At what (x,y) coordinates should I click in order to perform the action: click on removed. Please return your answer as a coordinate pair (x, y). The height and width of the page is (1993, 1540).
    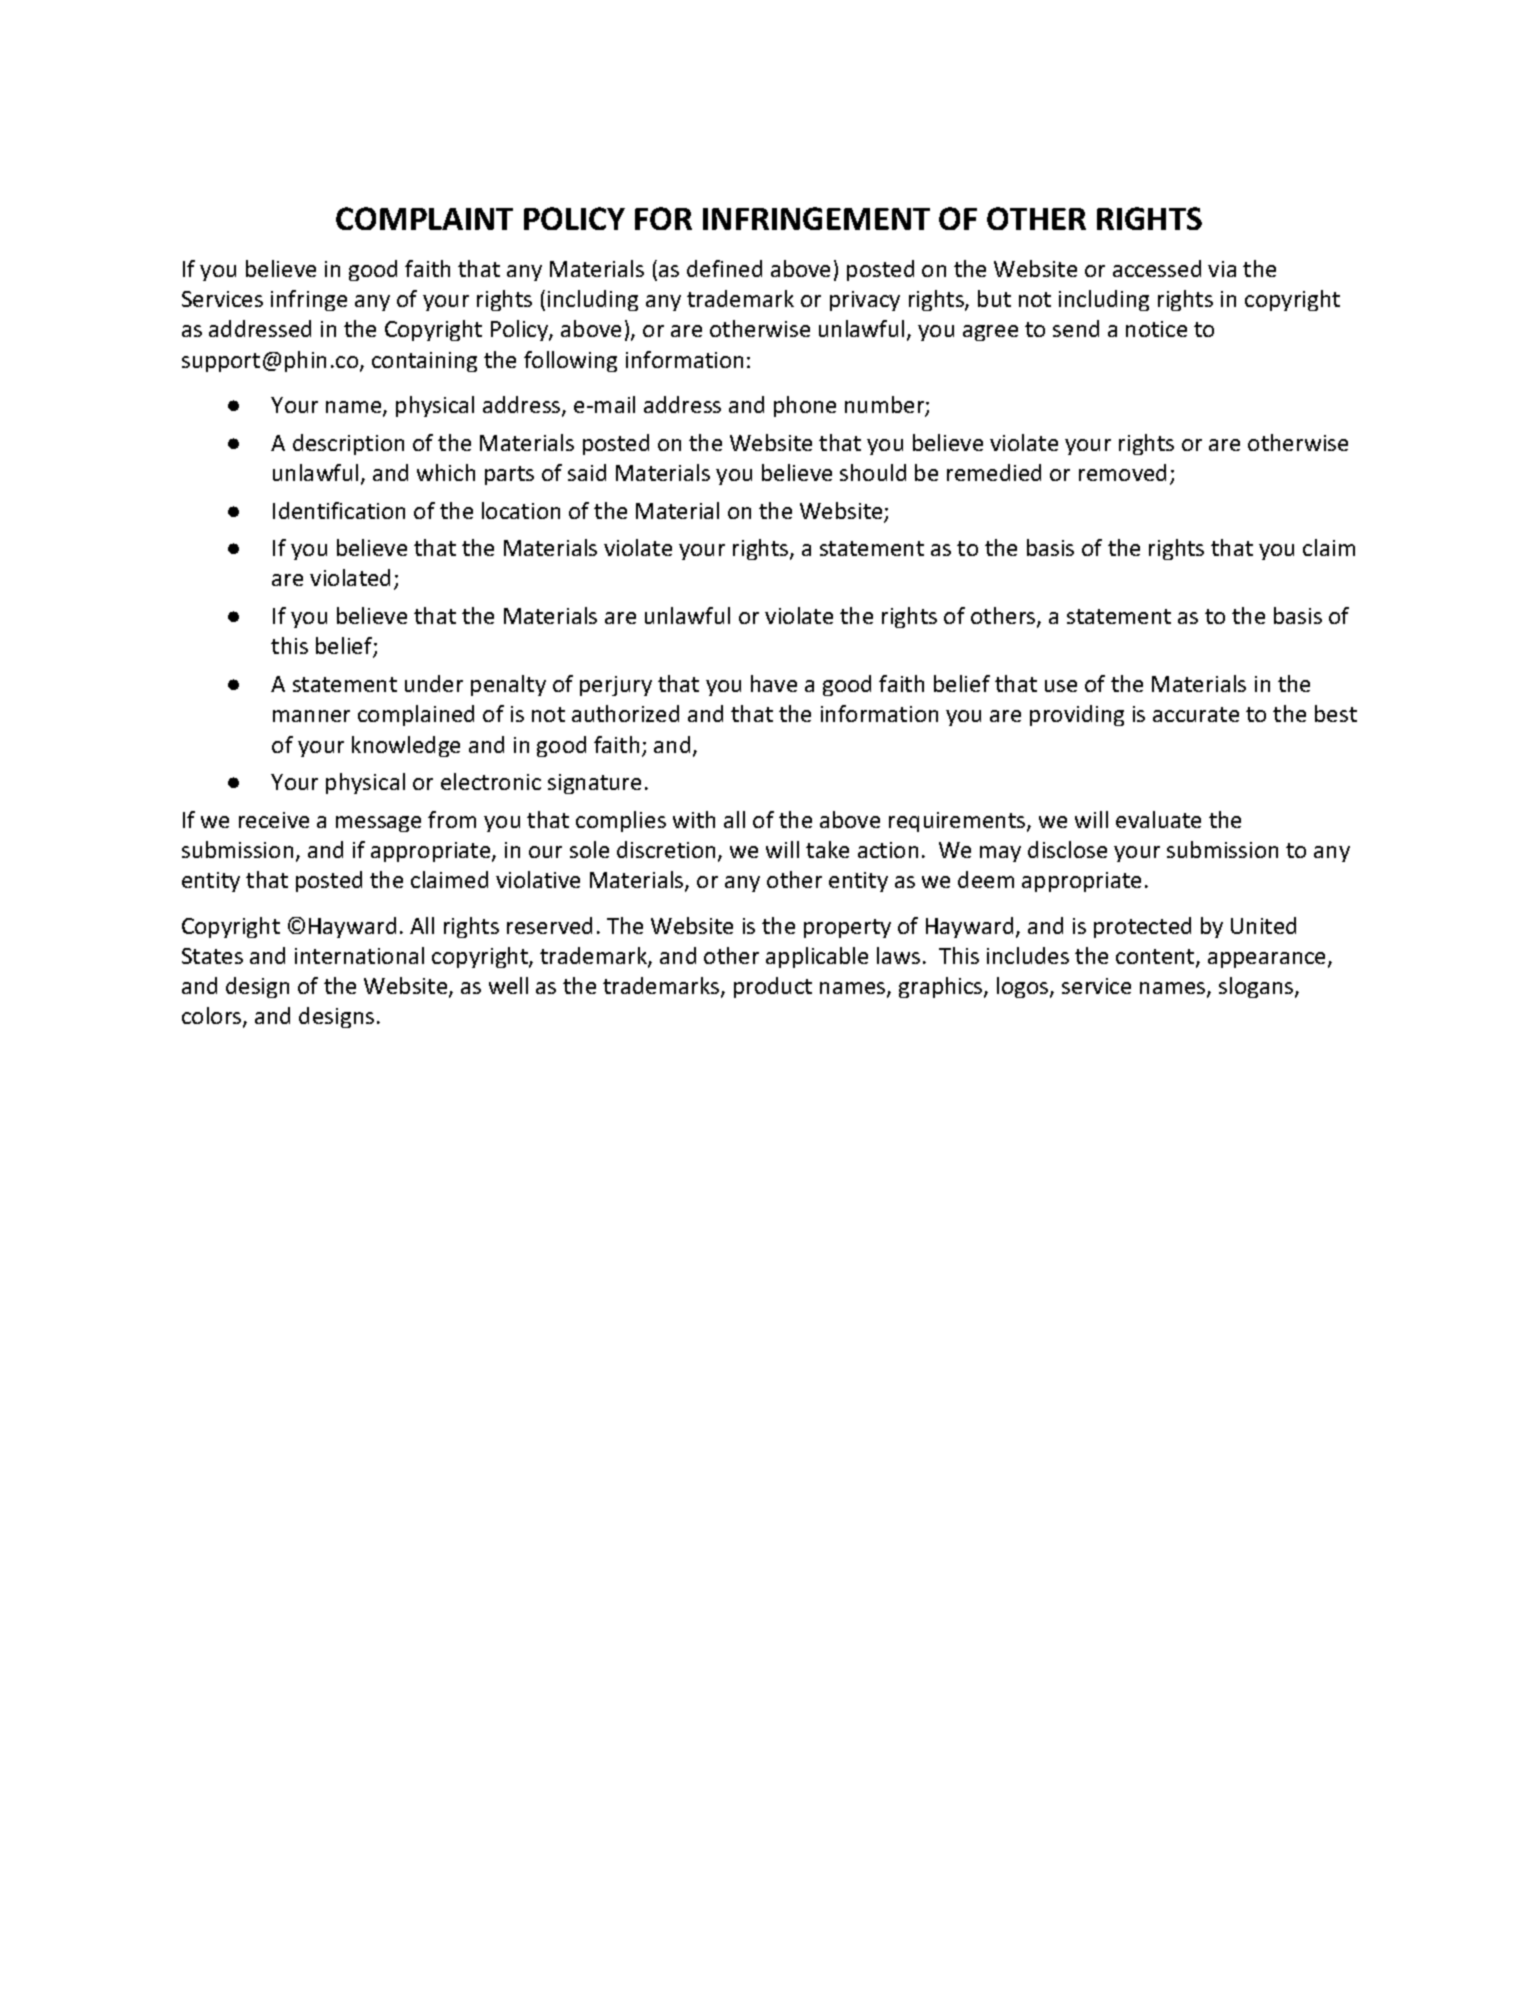
    Looking at the image, I should click on (1122, 472).
